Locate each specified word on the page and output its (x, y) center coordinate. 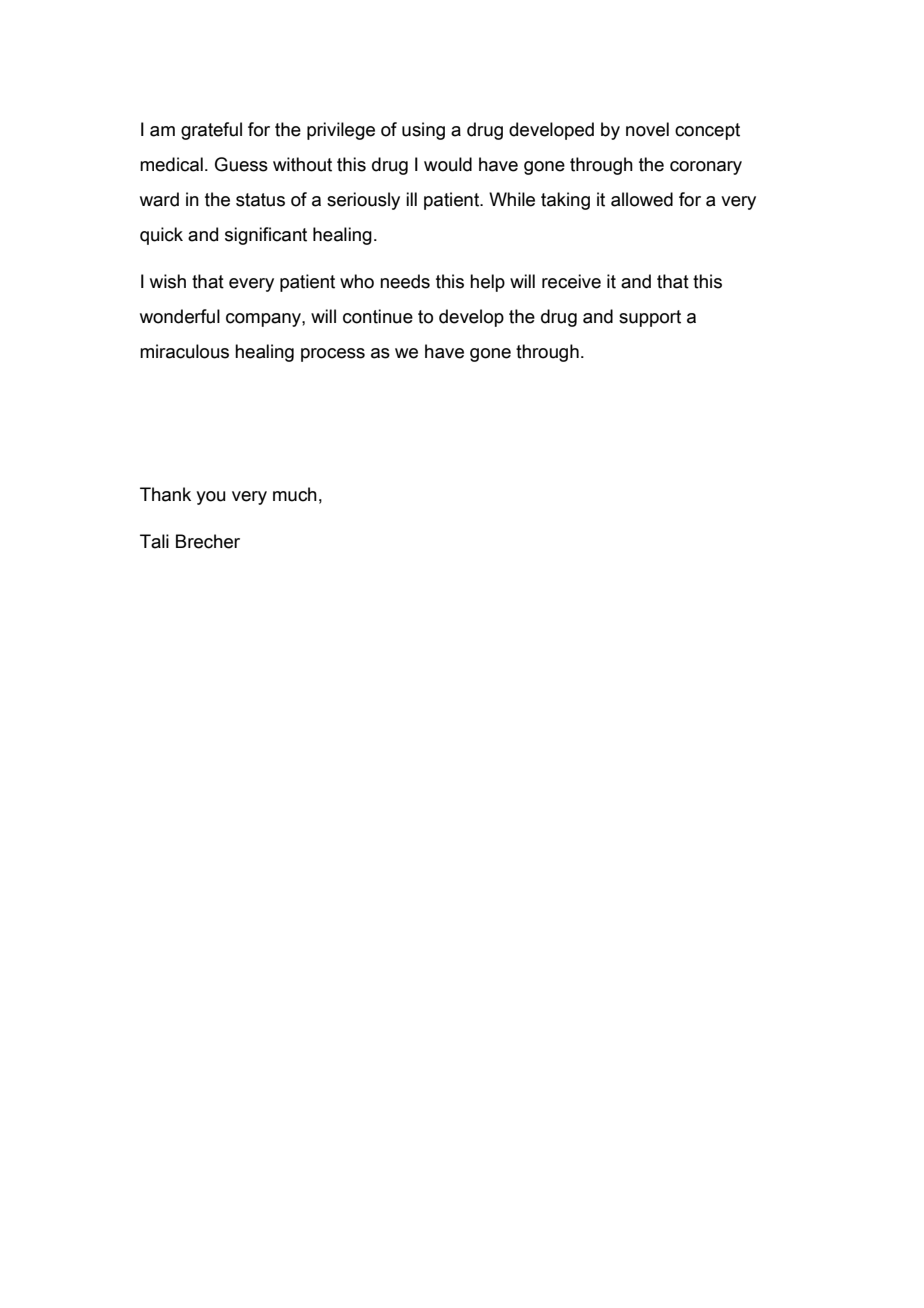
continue (378, 316)
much (295, 494)
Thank (165, 494)
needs (405, 281)
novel (647, 129)
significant (266, 236)
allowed (642, 199)
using (423, 131)
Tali (154, 541)
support (650, 318)
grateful (211, 131)
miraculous (184, 351)
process (333, 355)
